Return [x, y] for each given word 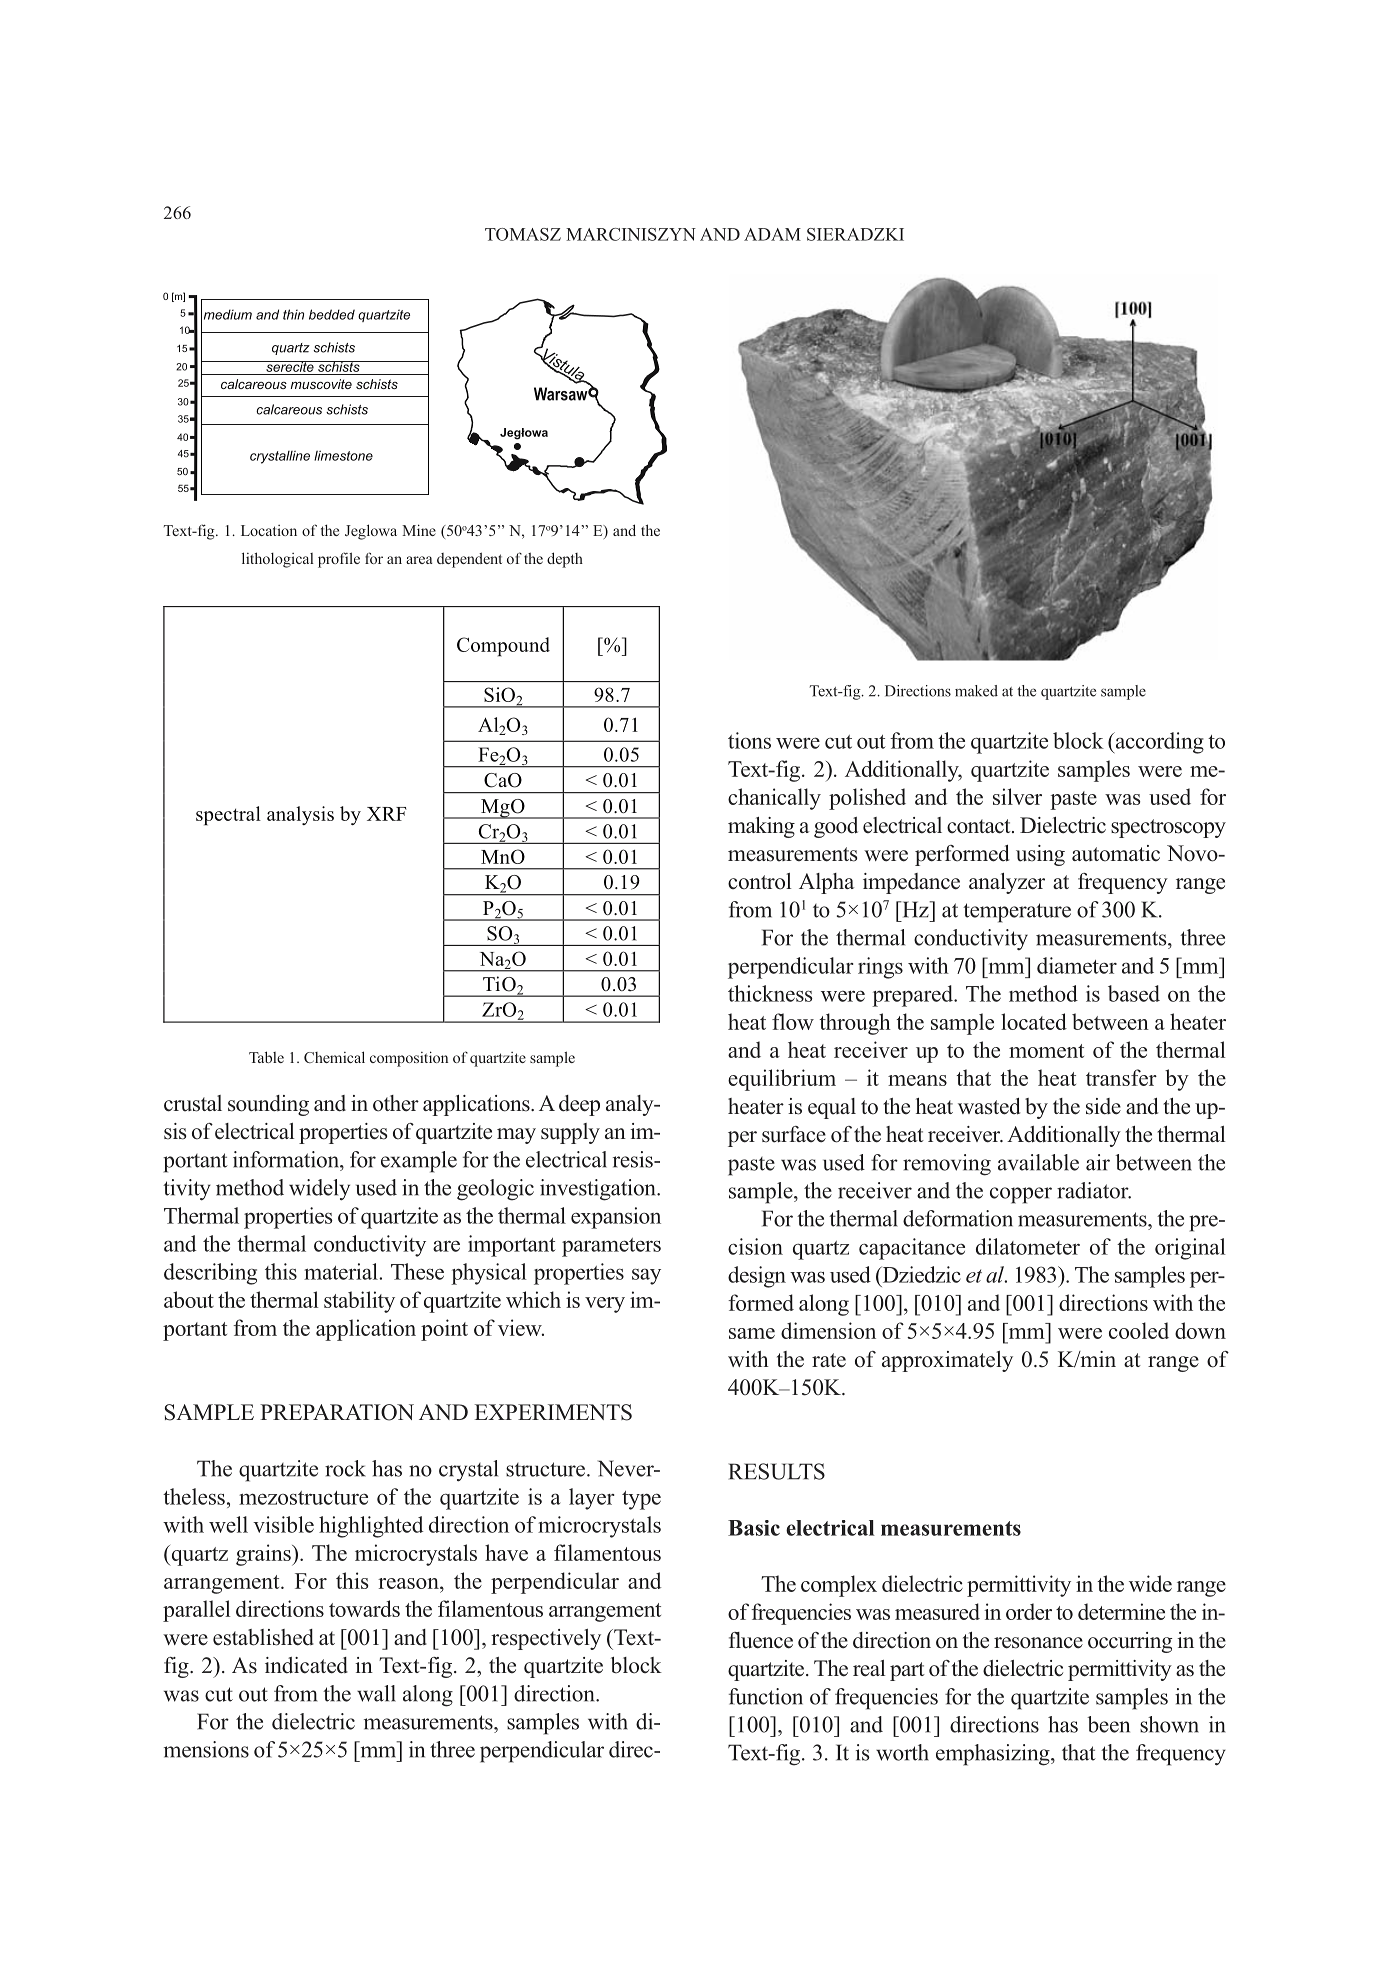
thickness [770, 993]
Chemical [334, 1057]
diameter [1077, 965]
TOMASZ [523, 234]
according [1158, 743]
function [766, 1696]
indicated [306, 1665]
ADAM [772, 234]
